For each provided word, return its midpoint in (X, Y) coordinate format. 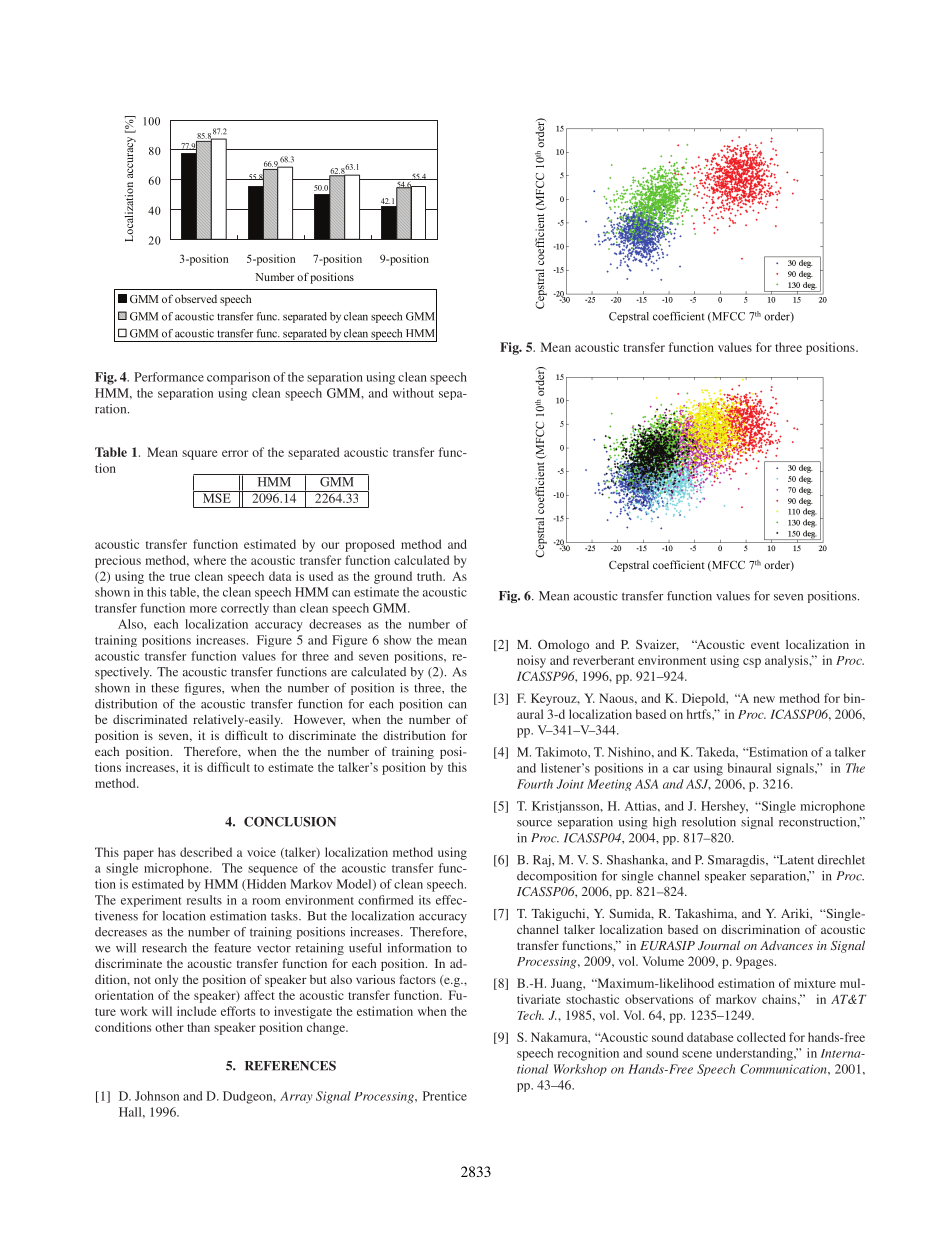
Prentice (445, 1096)
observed (196, 298)
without (413, 393)
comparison (238, 378)
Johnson (157, 1096)
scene (697, 1054)
